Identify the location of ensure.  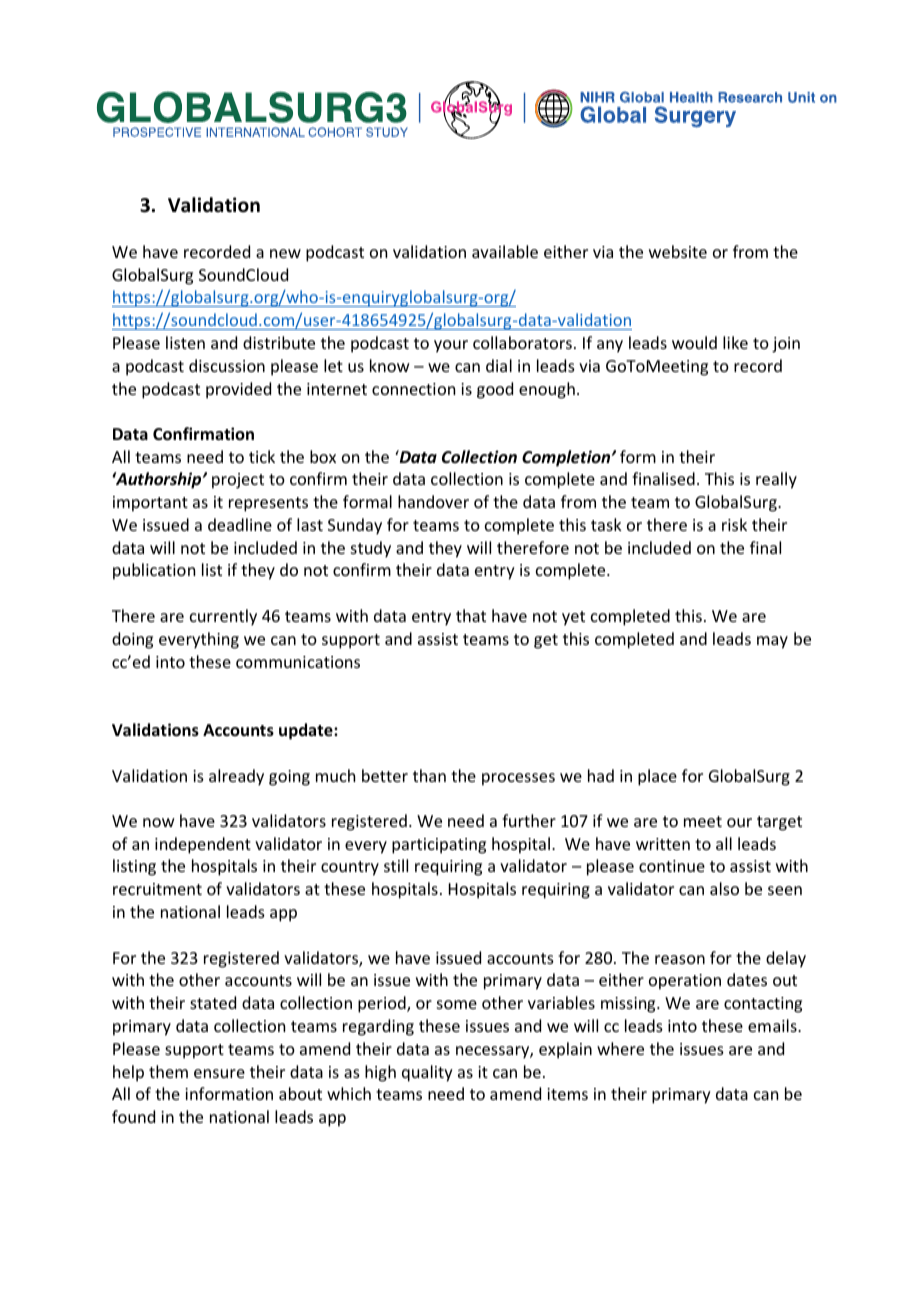
(219, 1073).
